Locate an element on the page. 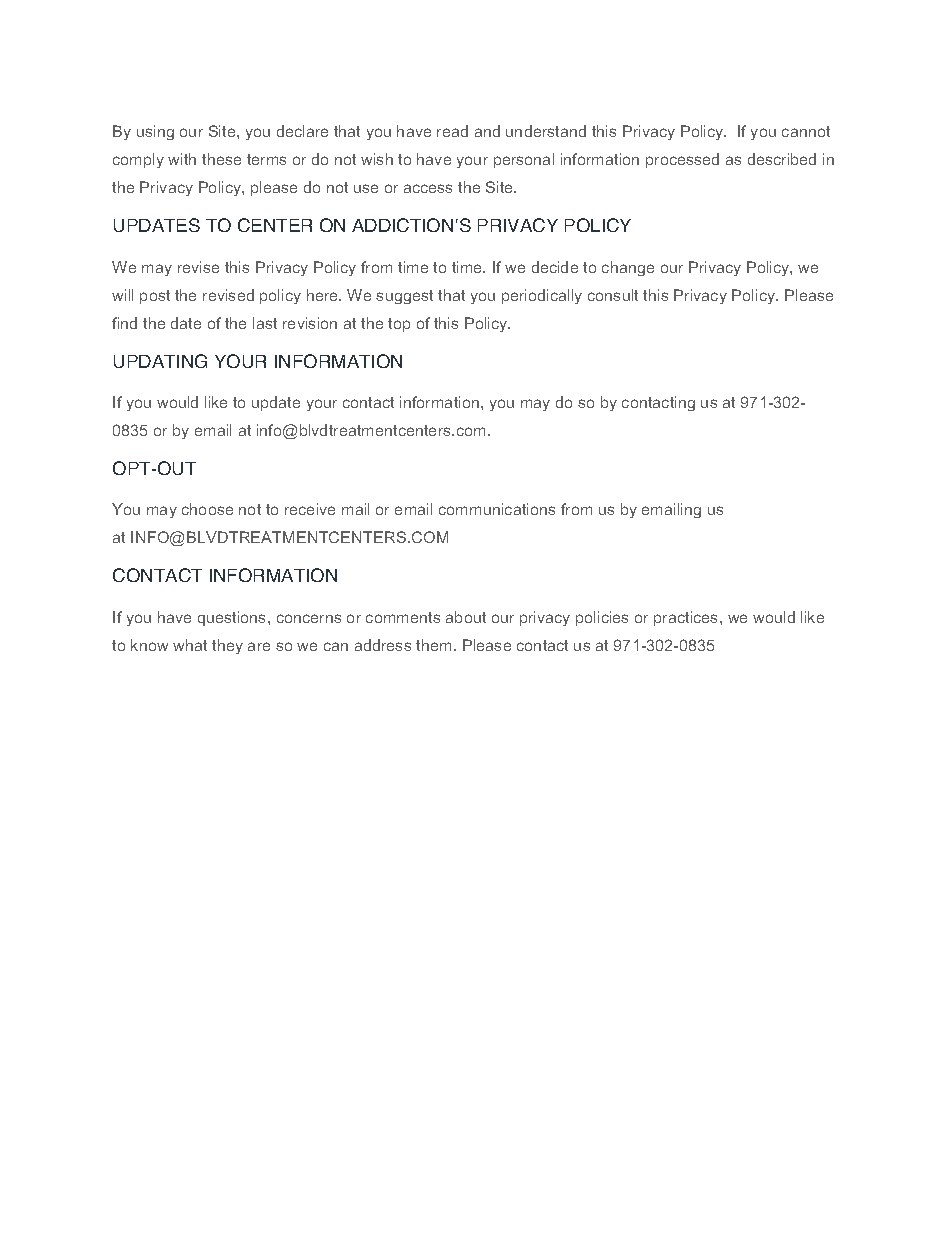 The height and width of the image is (1233, 952). these is located at coordinates (221, 159).
